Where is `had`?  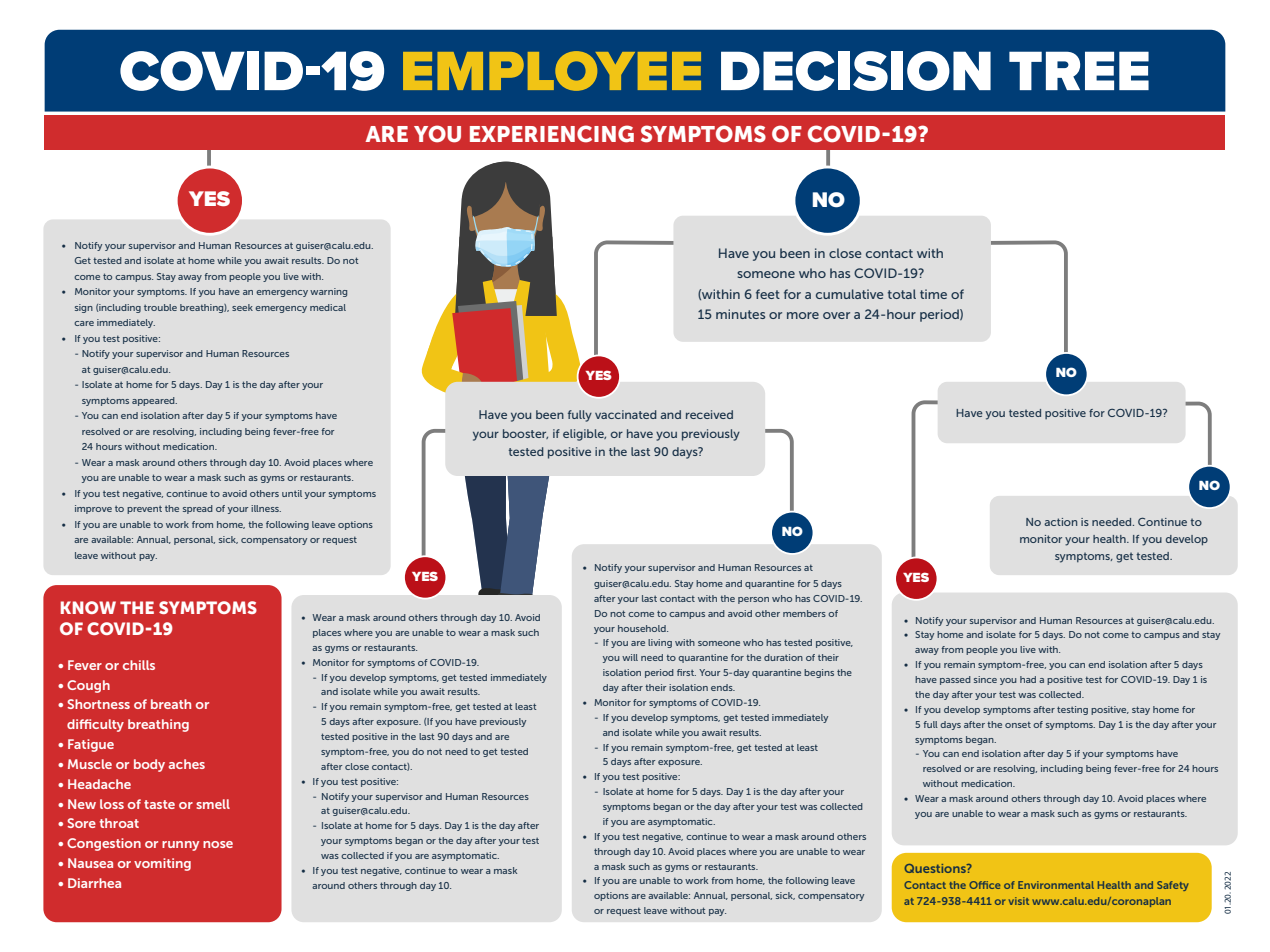 had is located at coordinates (1028, 679).
